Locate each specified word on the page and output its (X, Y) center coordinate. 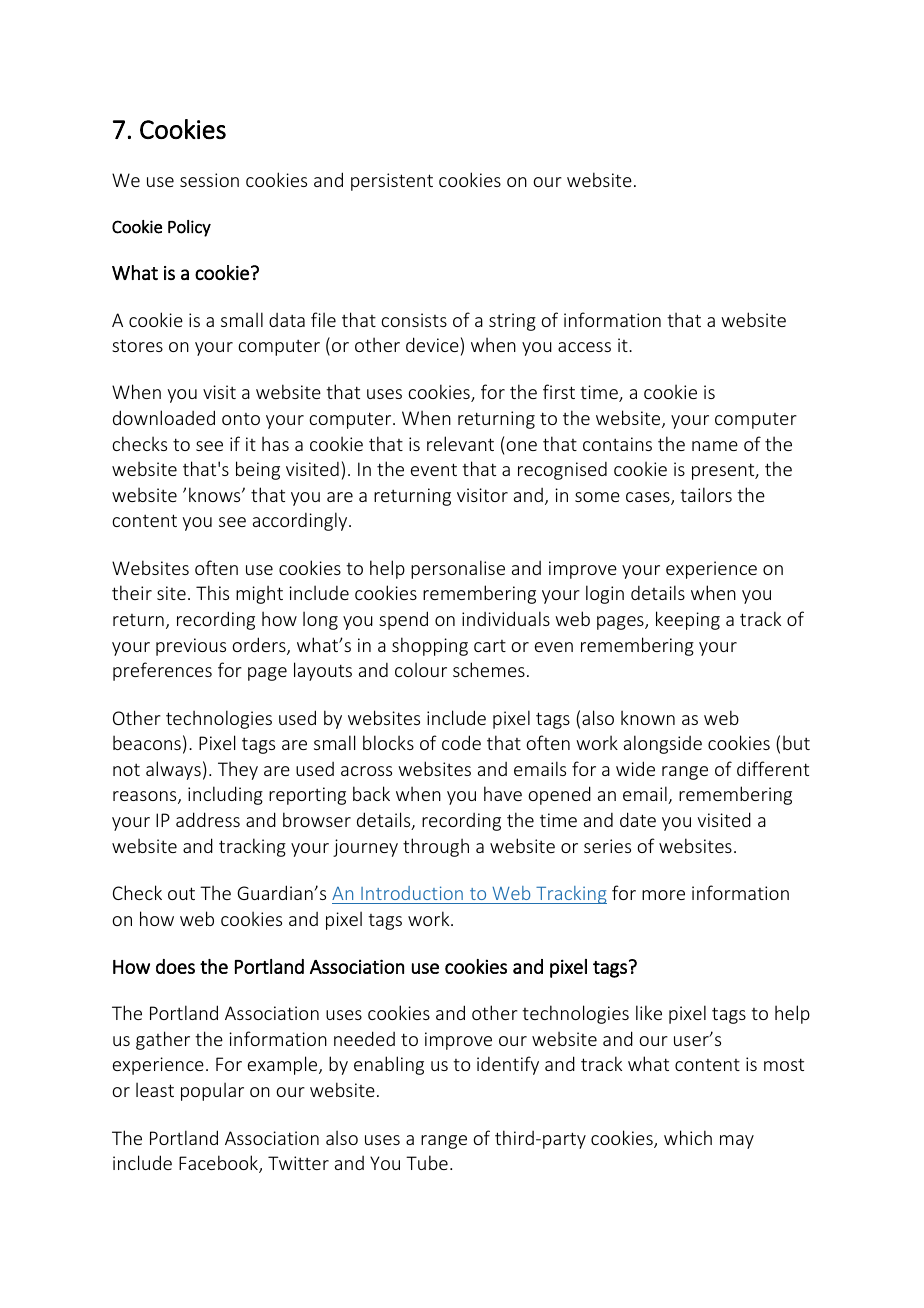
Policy (189, 228)
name (715, 446)
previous (191, 647)
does (175, 966)
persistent (392, 182)
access (584, 347)
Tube (427, 1162)
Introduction (412, 893)
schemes (489, 669)
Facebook (219, 1164)
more (663, 895)
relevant (460, 443)
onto (241, 419)
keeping (688, 620)
